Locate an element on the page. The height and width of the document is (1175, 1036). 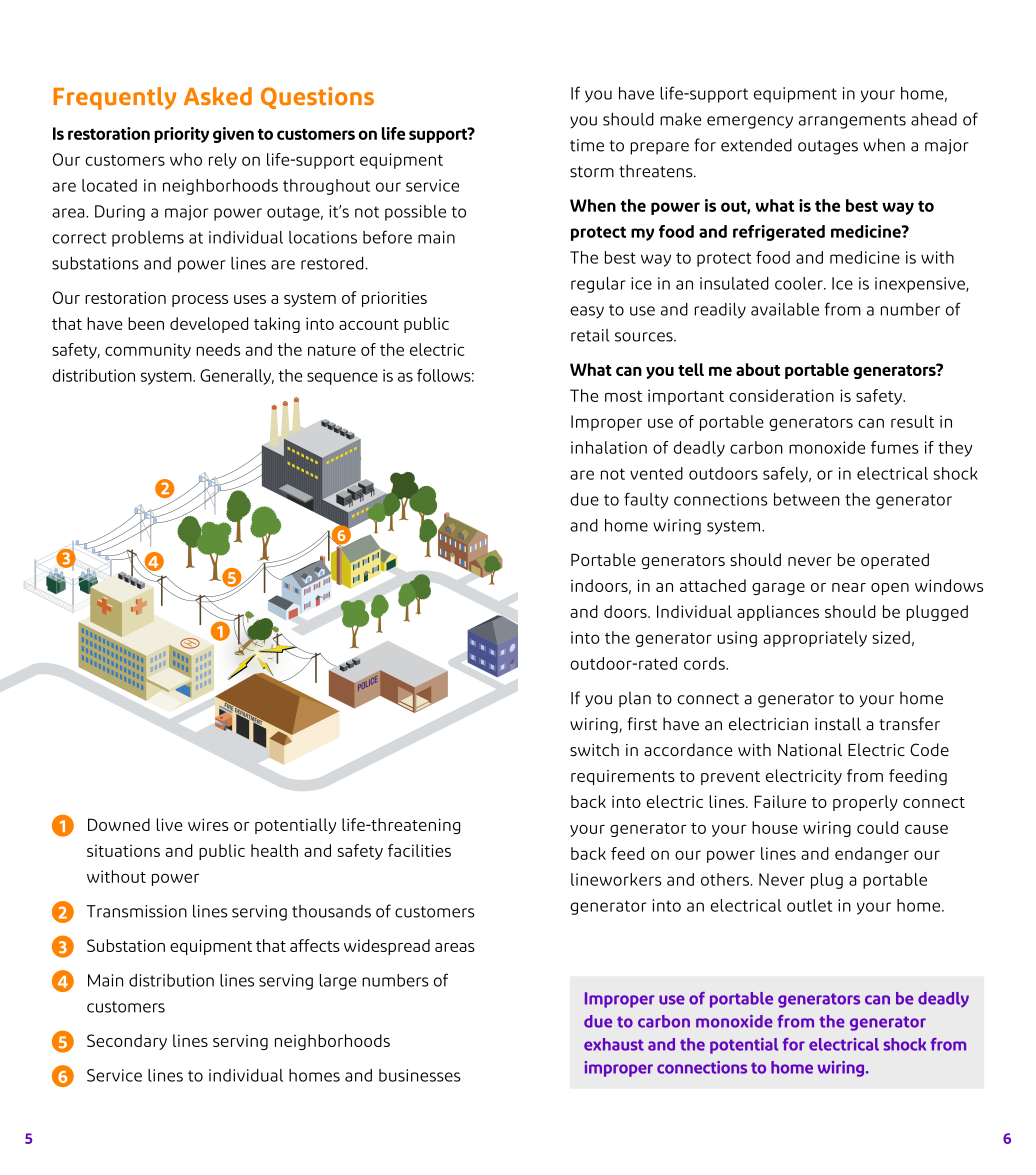
arrangements is located at coordinates (852, 121).
